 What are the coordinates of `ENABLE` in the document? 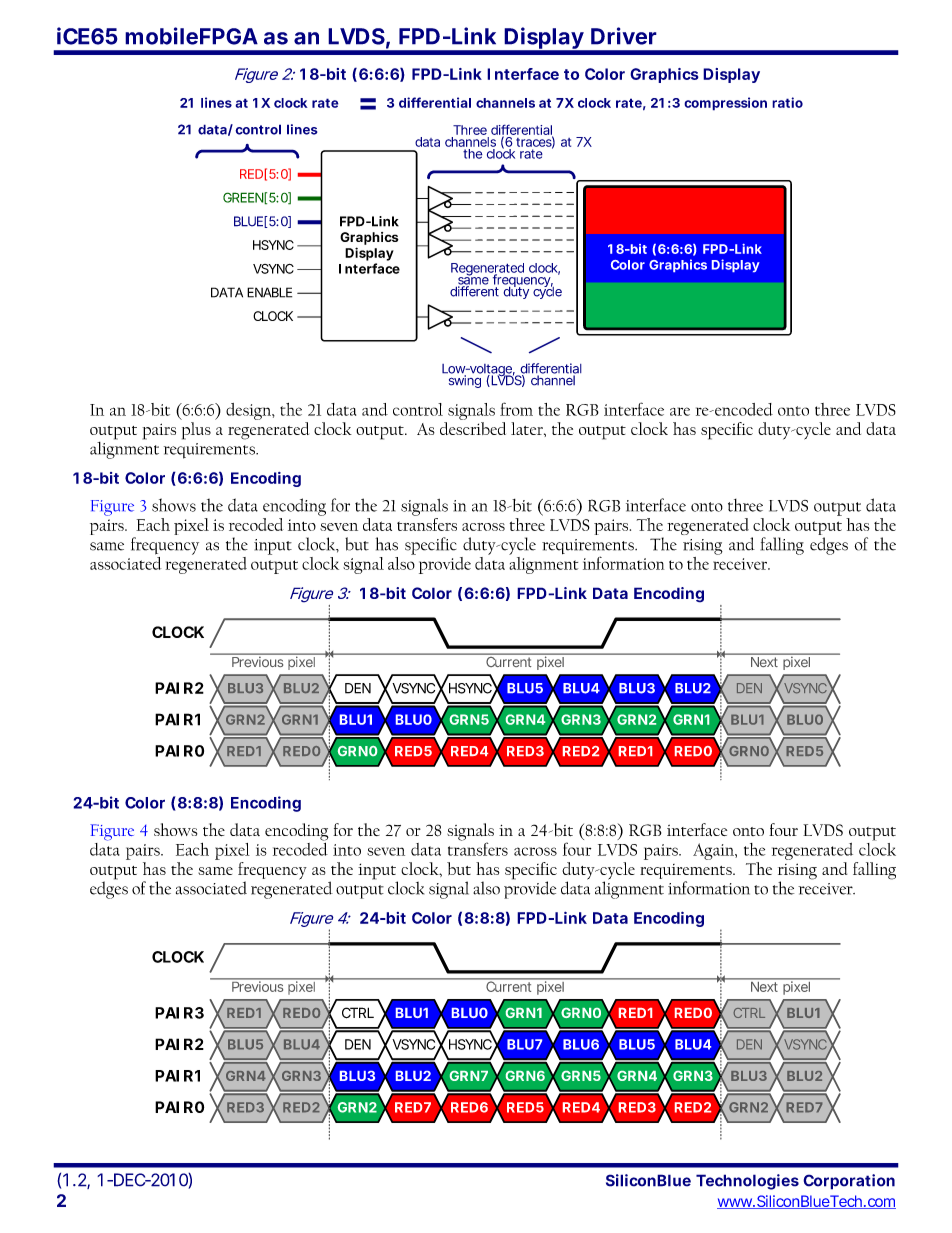 It's located at (269, 292).
